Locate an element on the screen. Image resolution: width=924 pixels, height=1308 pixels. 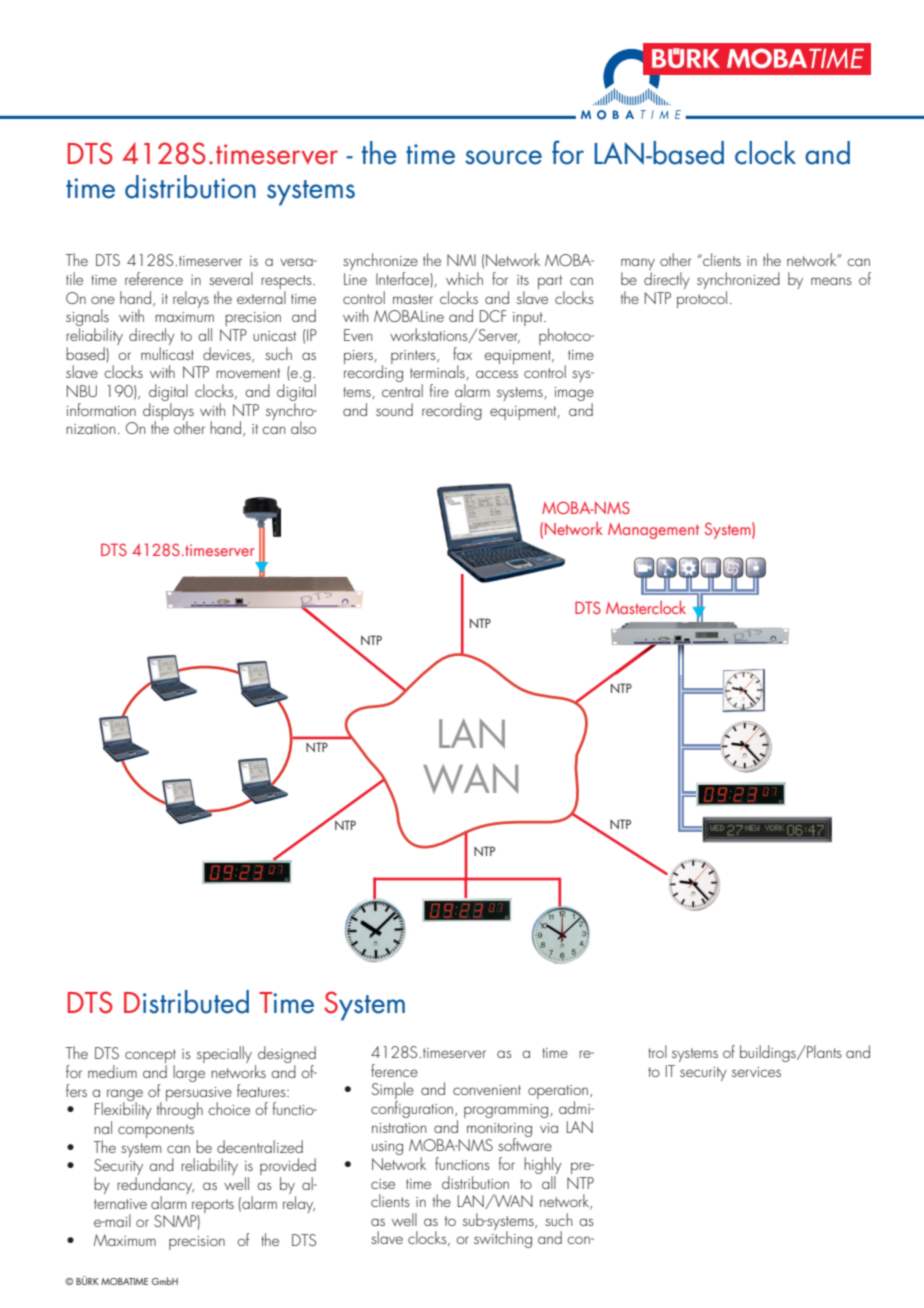
image is located at coordinates (574, 395).
